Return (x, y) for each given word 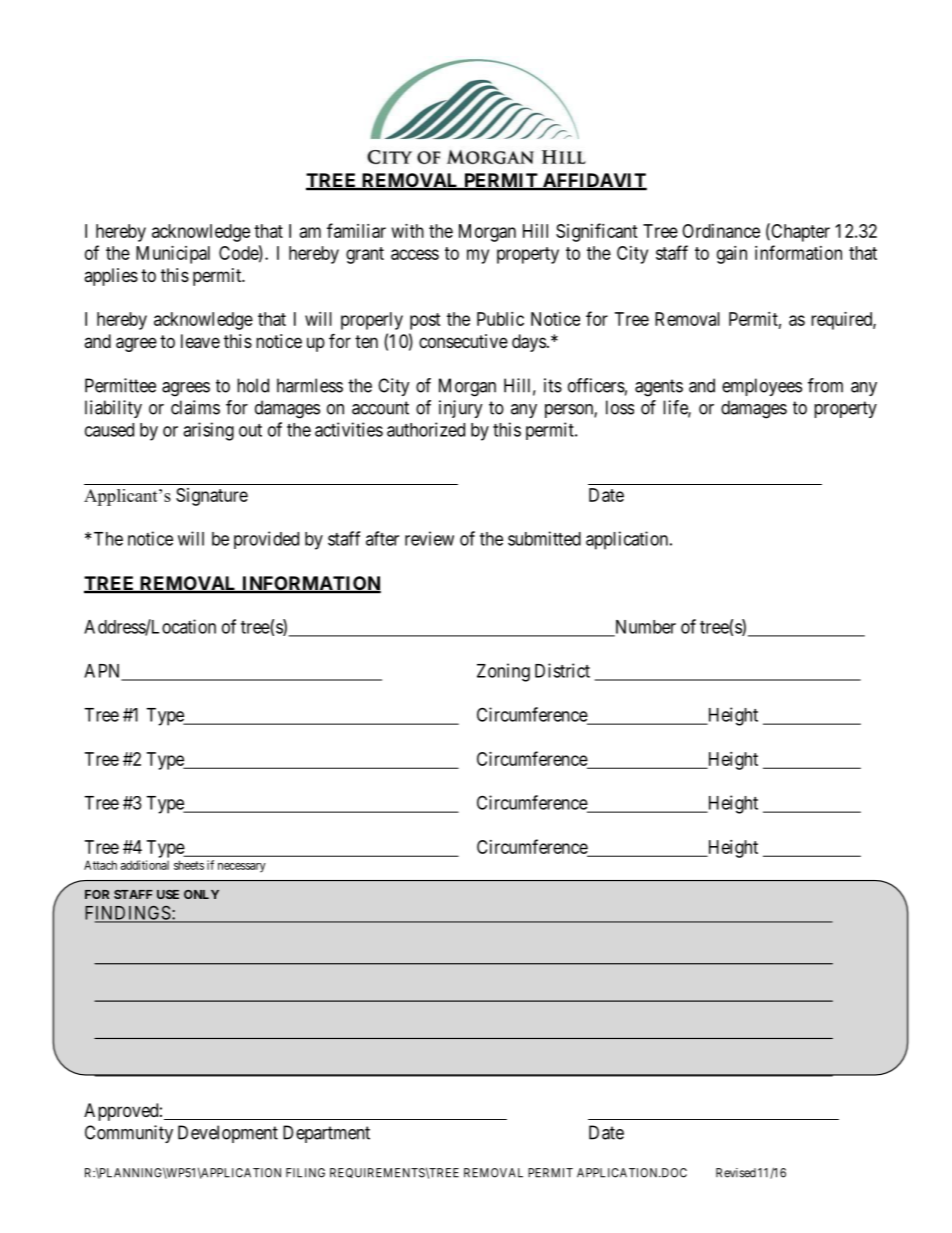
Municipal (173, 255)
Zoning (503, 672)
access (415, 254)
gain (732, 255)
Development (228, 1134)
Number (644, 628)
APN (104, 672)
